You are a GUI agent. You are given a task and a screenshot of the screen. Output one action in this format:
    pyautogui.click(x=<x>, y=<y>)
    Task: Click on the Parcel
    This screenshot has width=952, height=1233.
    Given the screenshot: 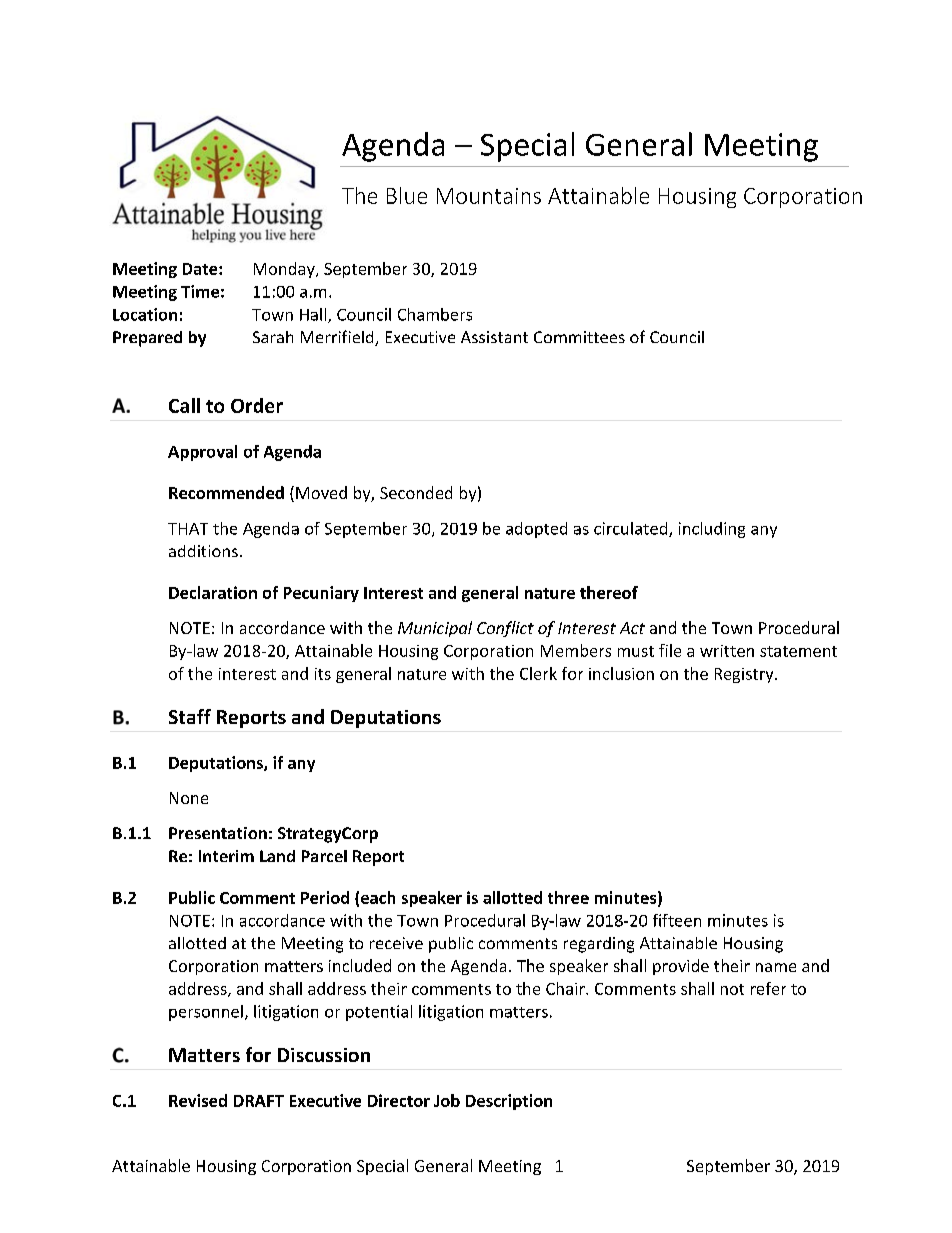 What is the action you would take?
    pyautogui.click(x=324, y=856)
